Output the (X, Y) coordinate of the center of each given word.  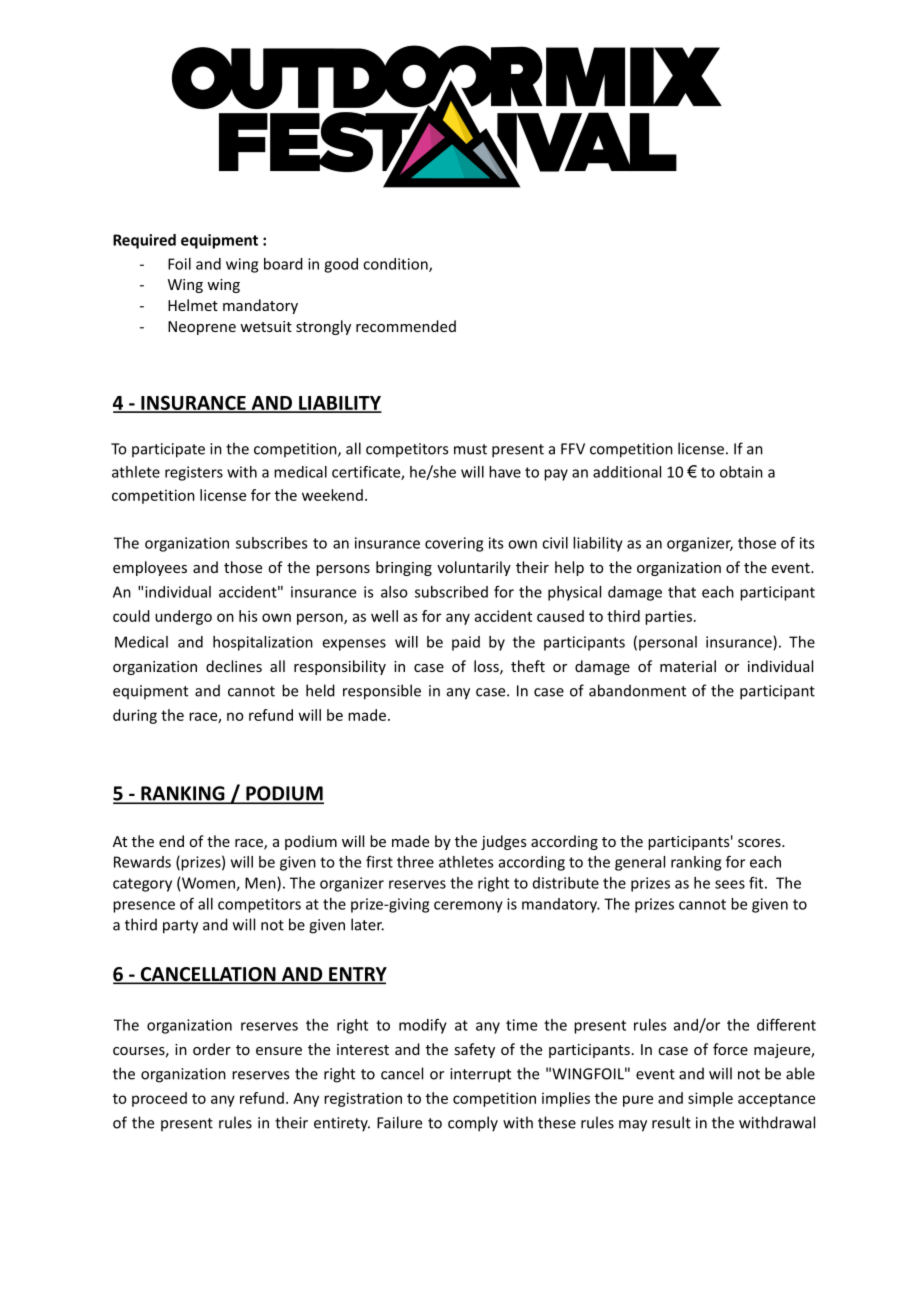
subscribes (271, 543)
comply (473, 1124)
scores (760, 843)
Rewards (142, 862)
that (682, 592)
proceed (159, 1099)
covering (454, 544)
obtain (741, 472)
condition (396, 265)
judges (503, 842)
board (283, 264)
